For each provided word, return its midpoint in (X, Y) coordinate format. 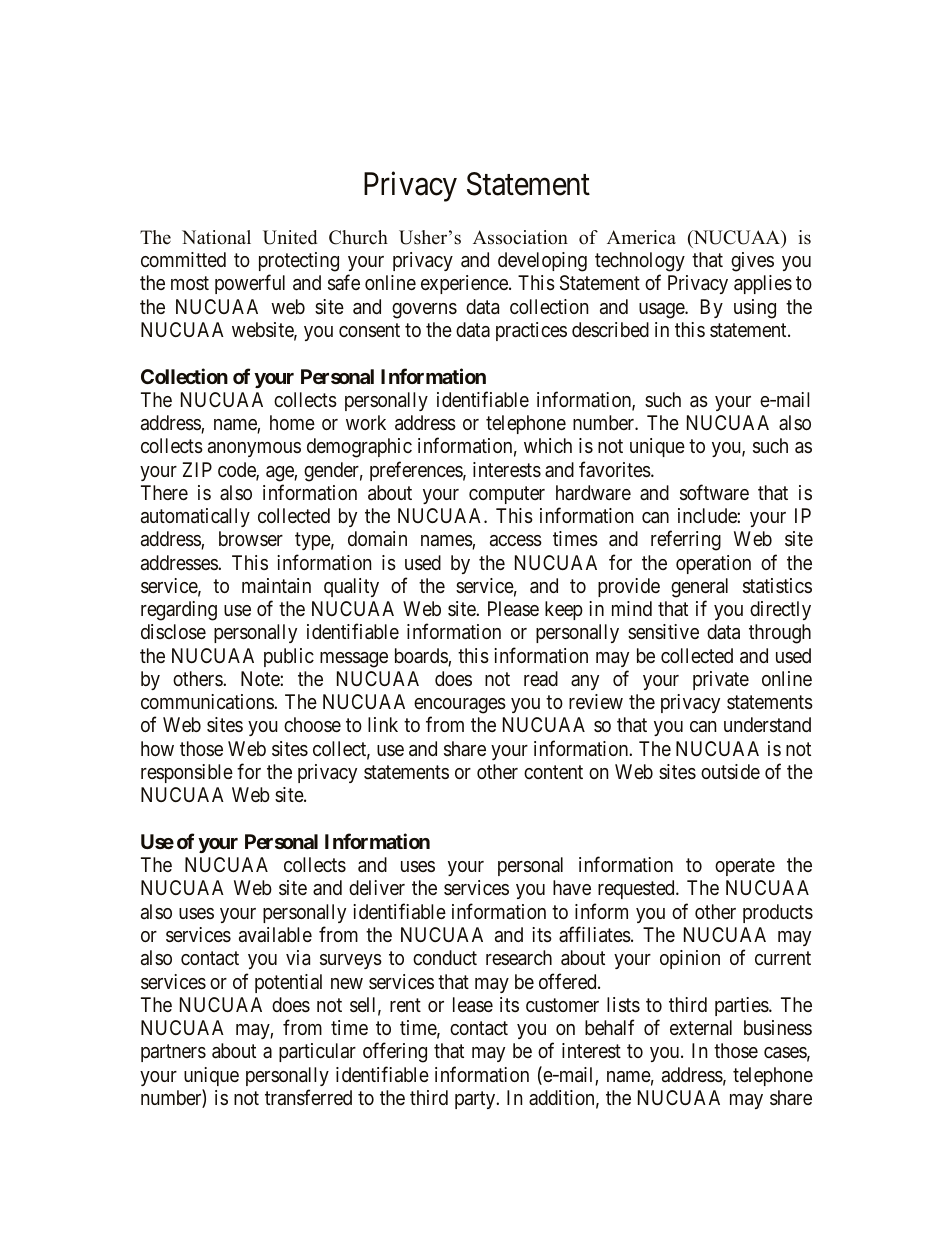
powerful (250, 284)
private (721, 680)
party (476, 1100)
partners (173, 1053)
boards (422, 657)
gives (752, 262)
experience (465, 284)
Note (261, 678)
